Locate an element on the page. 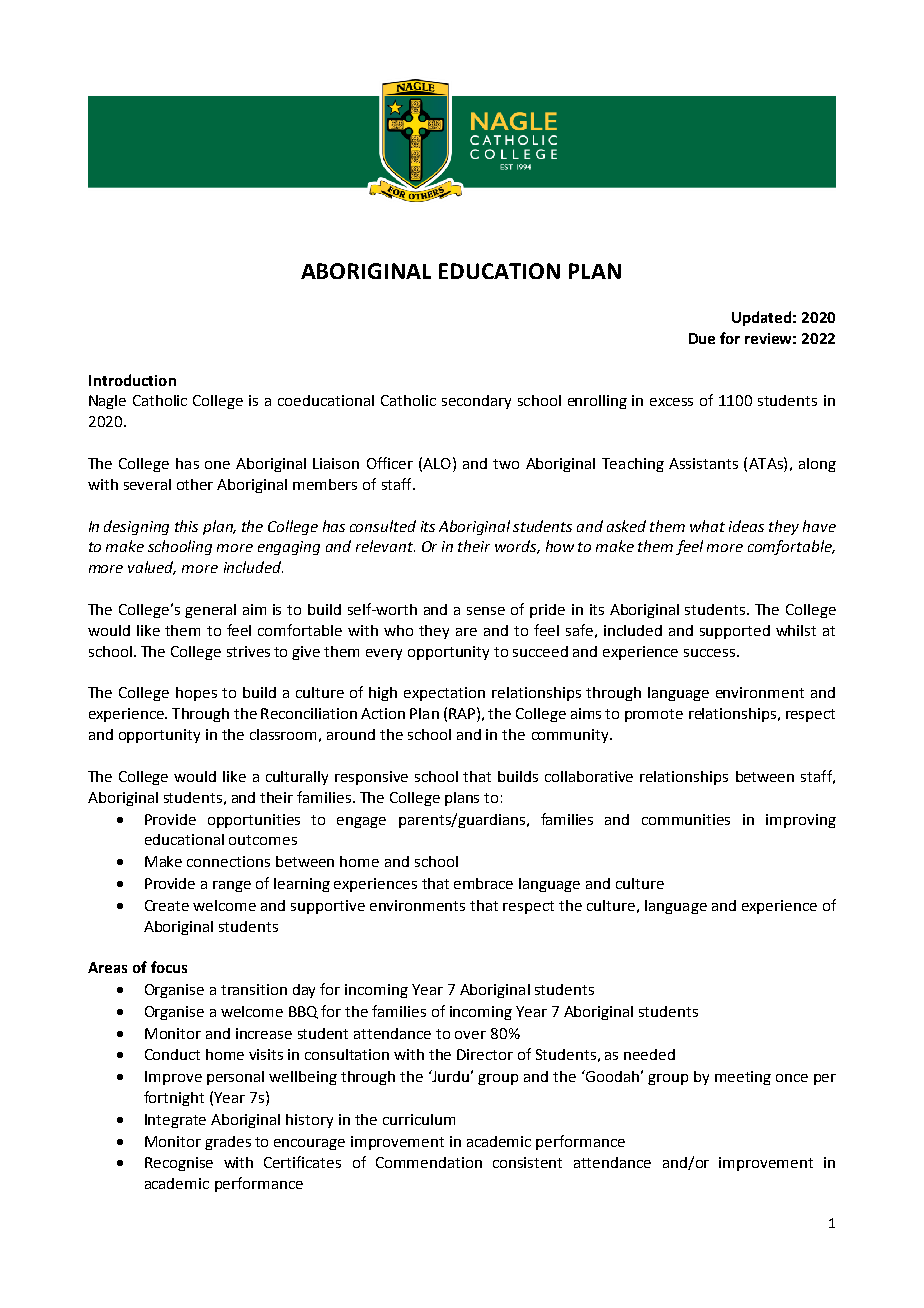  supported is located at coordinates (735, 632).
